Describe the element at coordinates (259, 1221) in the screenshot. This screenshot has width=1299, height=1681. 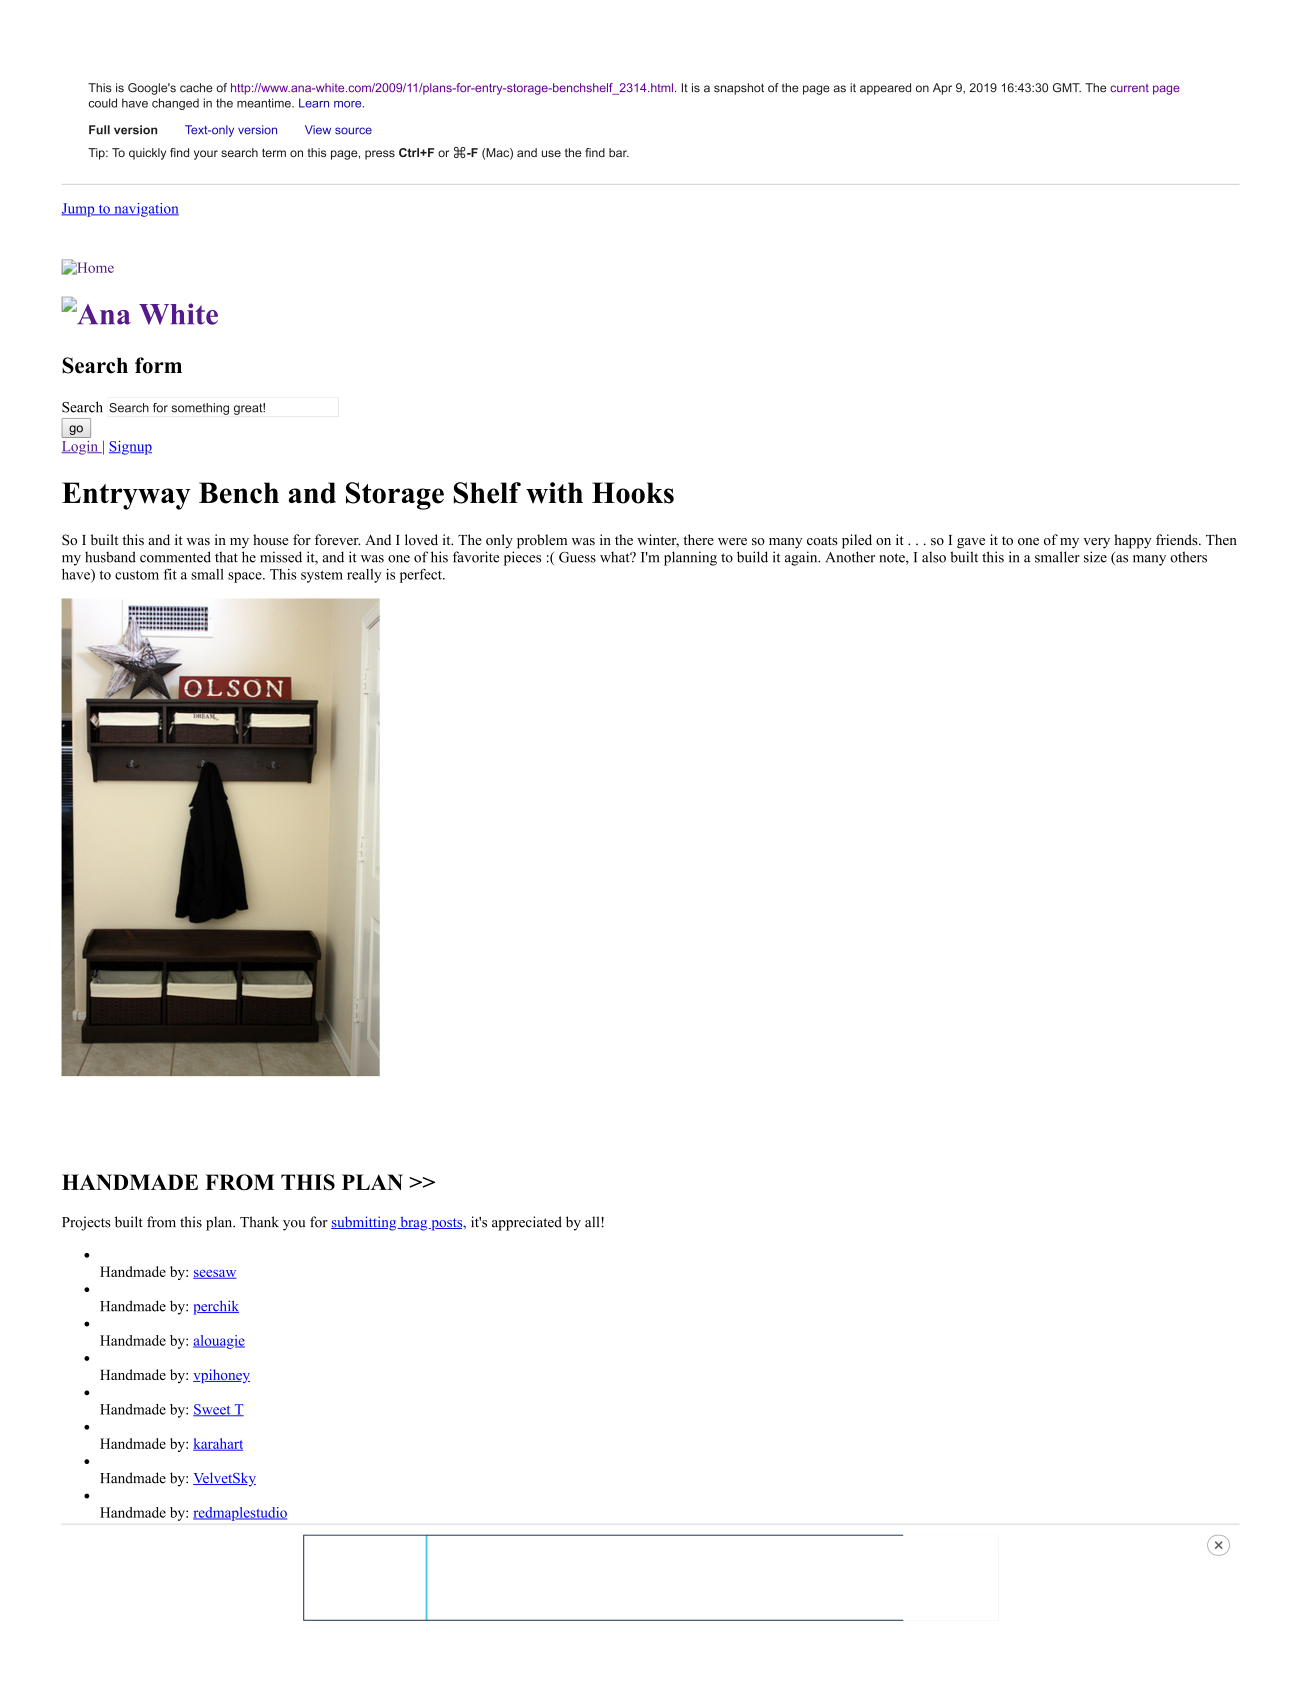
I see `Thank` at that location.
